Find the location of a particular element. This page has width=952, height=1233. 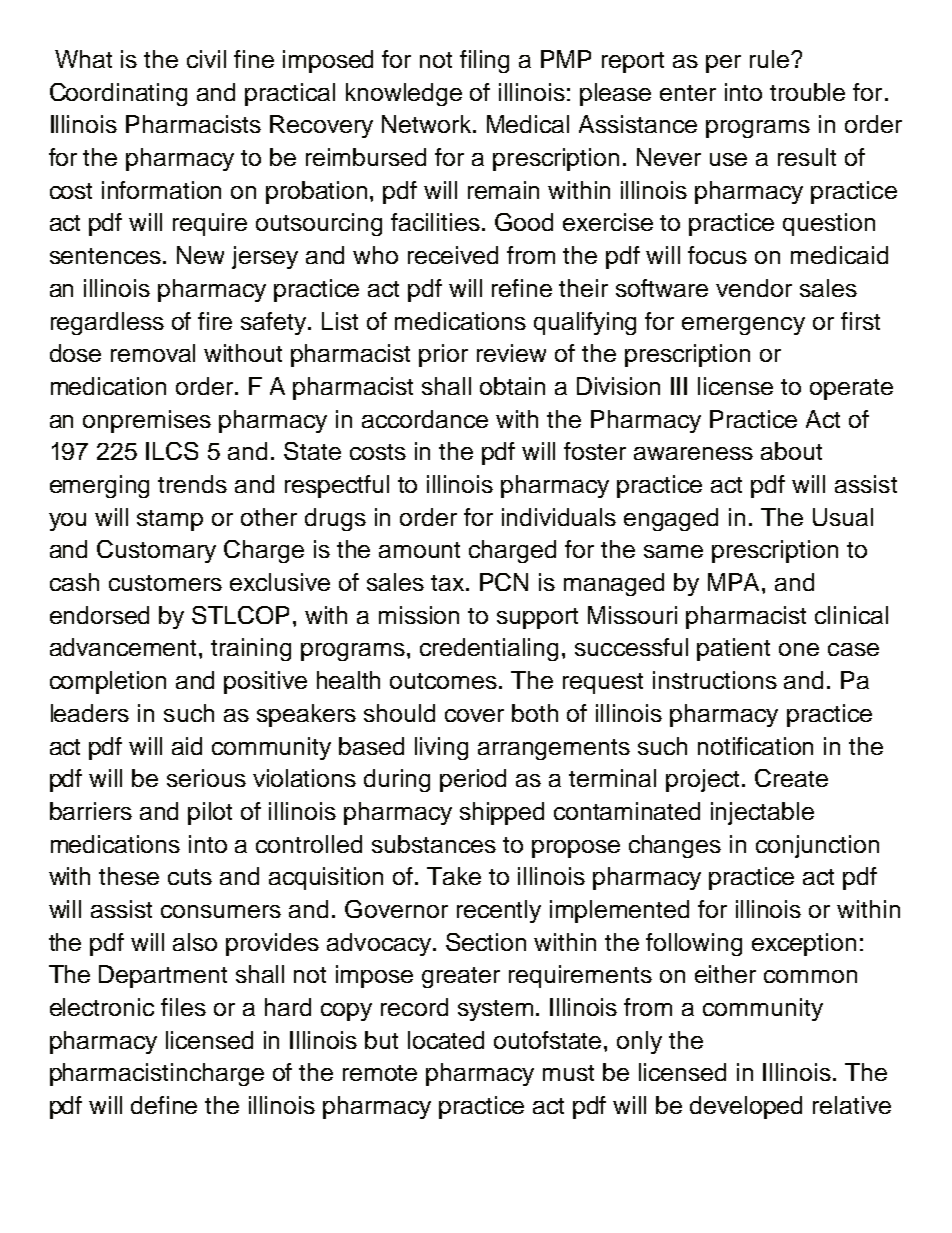

filing is located at coordinates (484, 61).
